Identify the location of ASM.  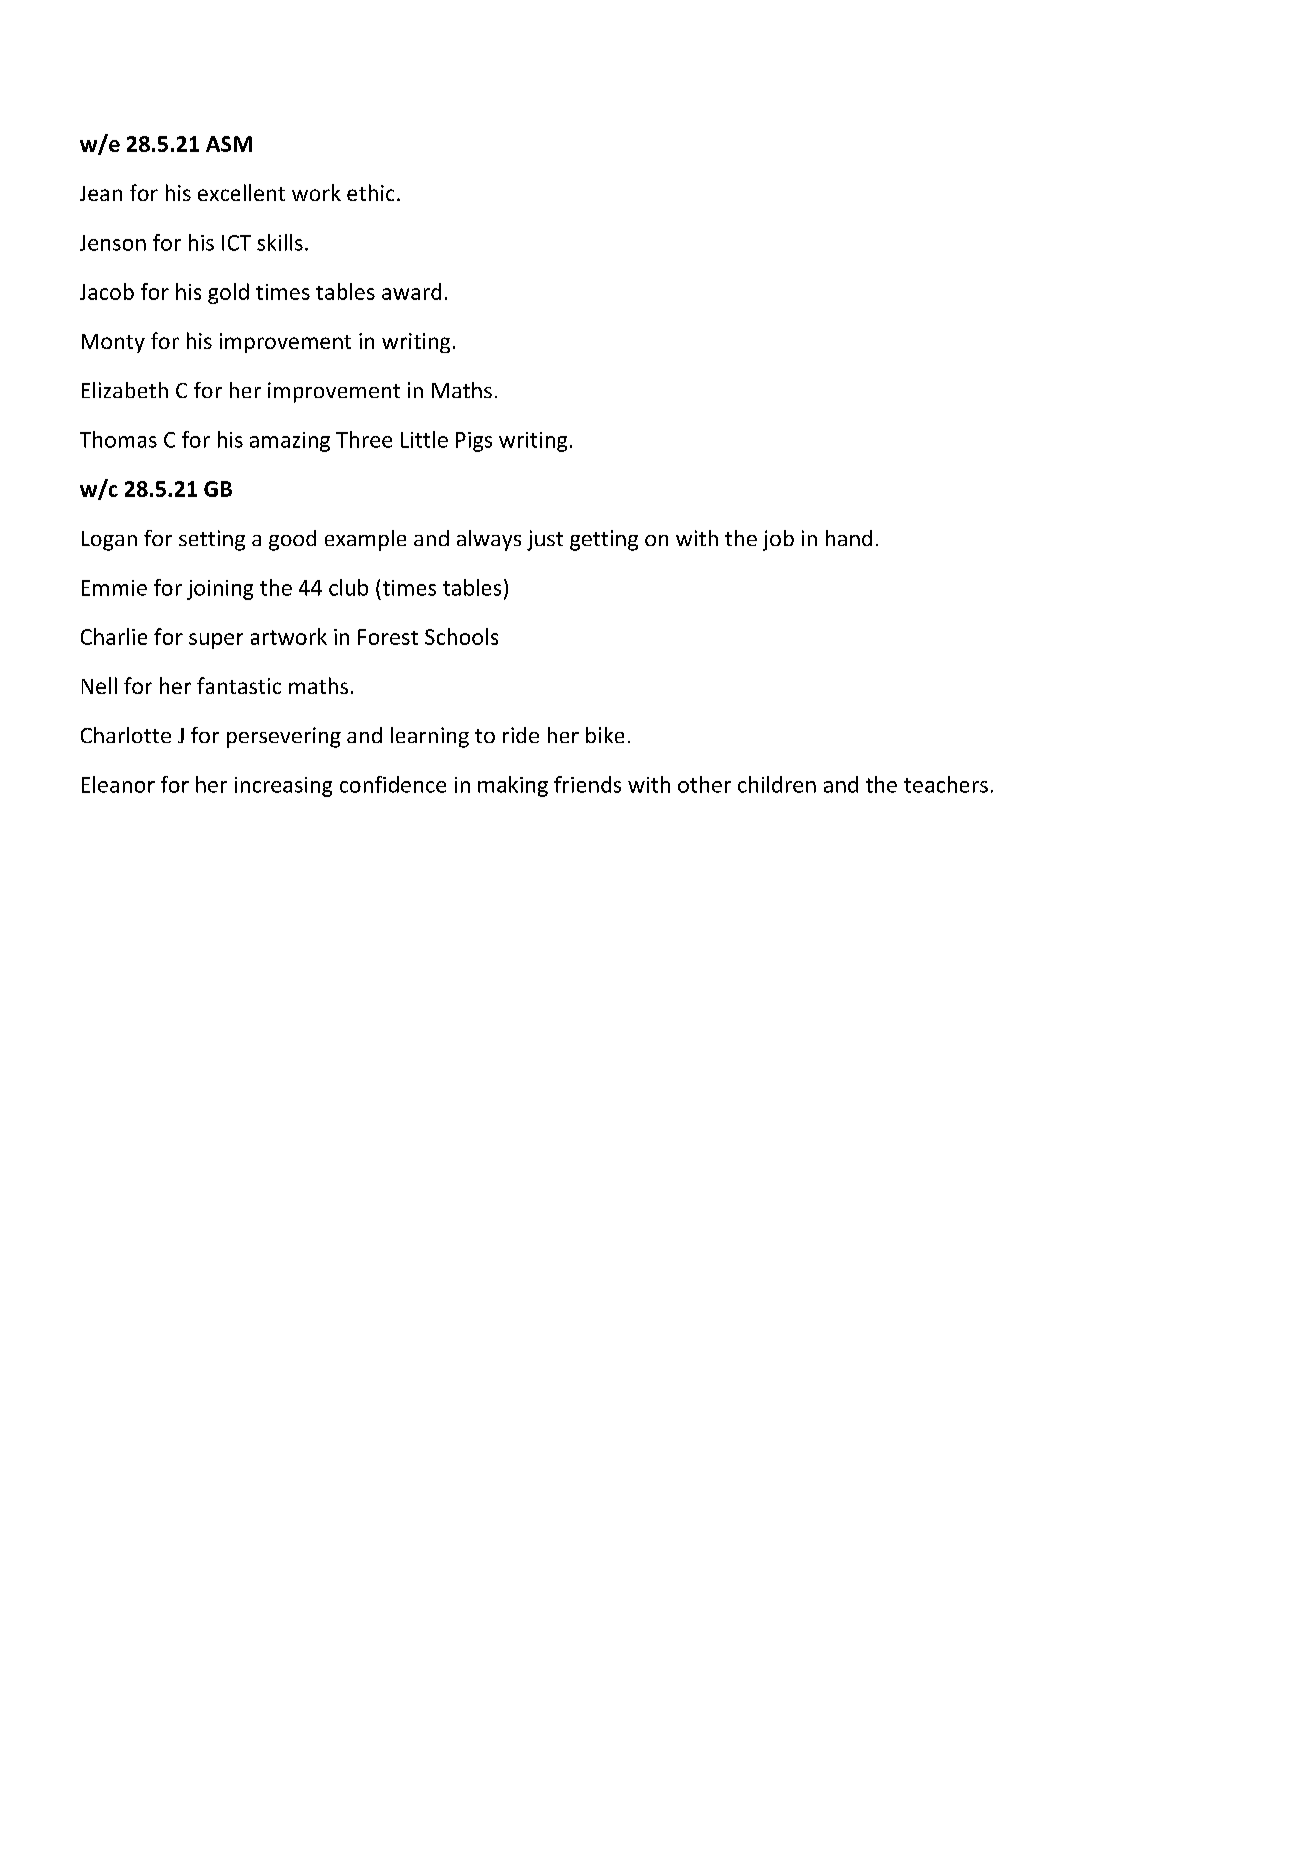
(229, 144).
